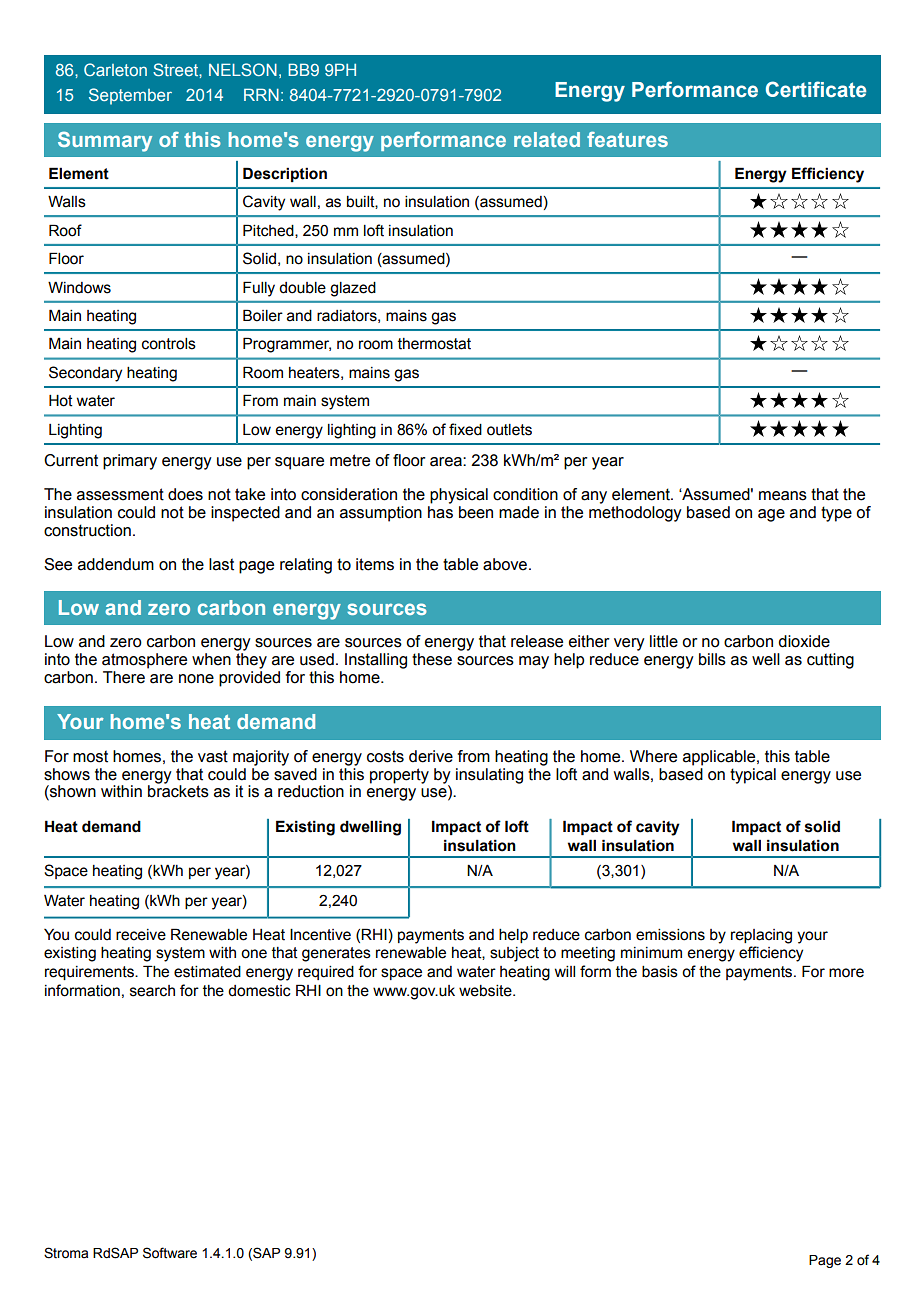 This screenshot has height=1308, width=924. I want to click on these, so click(432, 659).
